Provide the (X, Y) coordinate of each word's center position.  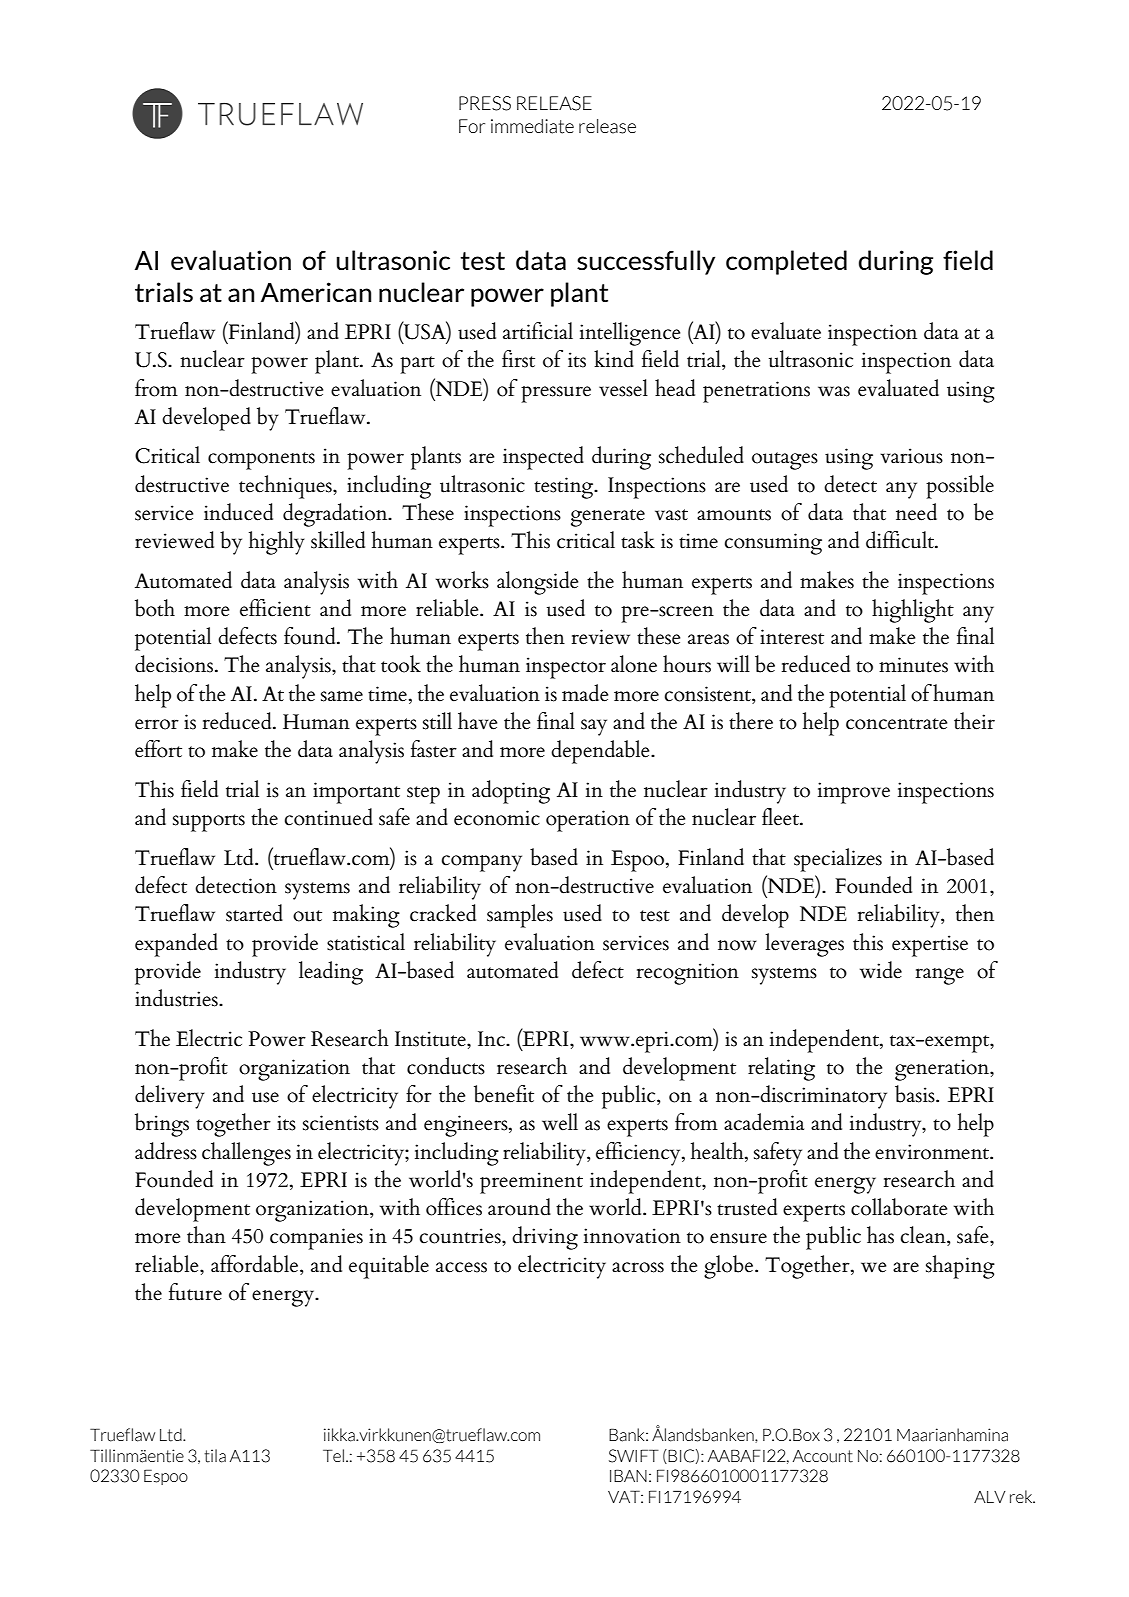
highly (277, 543)
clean (924, 1236)
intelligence (630, 334)
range (940, 976)
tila (215, 1456)
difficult (901, 540)
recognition (688, 974)
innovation (632, 1236)
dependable (601, 752)
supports (209, 823)
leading (331, 973)
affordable (256, 1265)
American (316, 292)
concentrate (896, 724)
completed (786, 262)
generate (608, 518)
